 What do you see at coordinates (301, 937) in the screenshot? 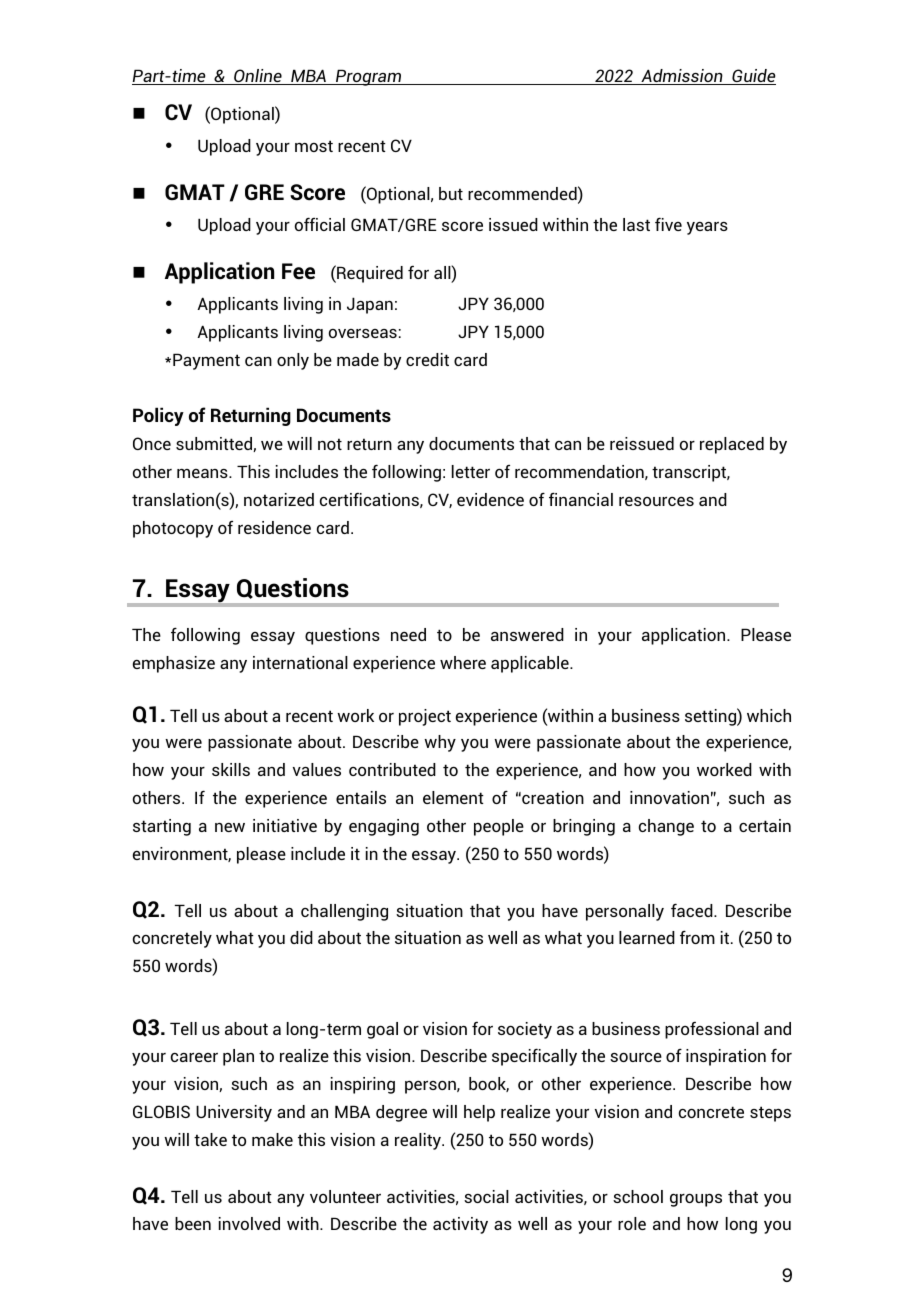
I see `did` at bounding box center [301, 937].
